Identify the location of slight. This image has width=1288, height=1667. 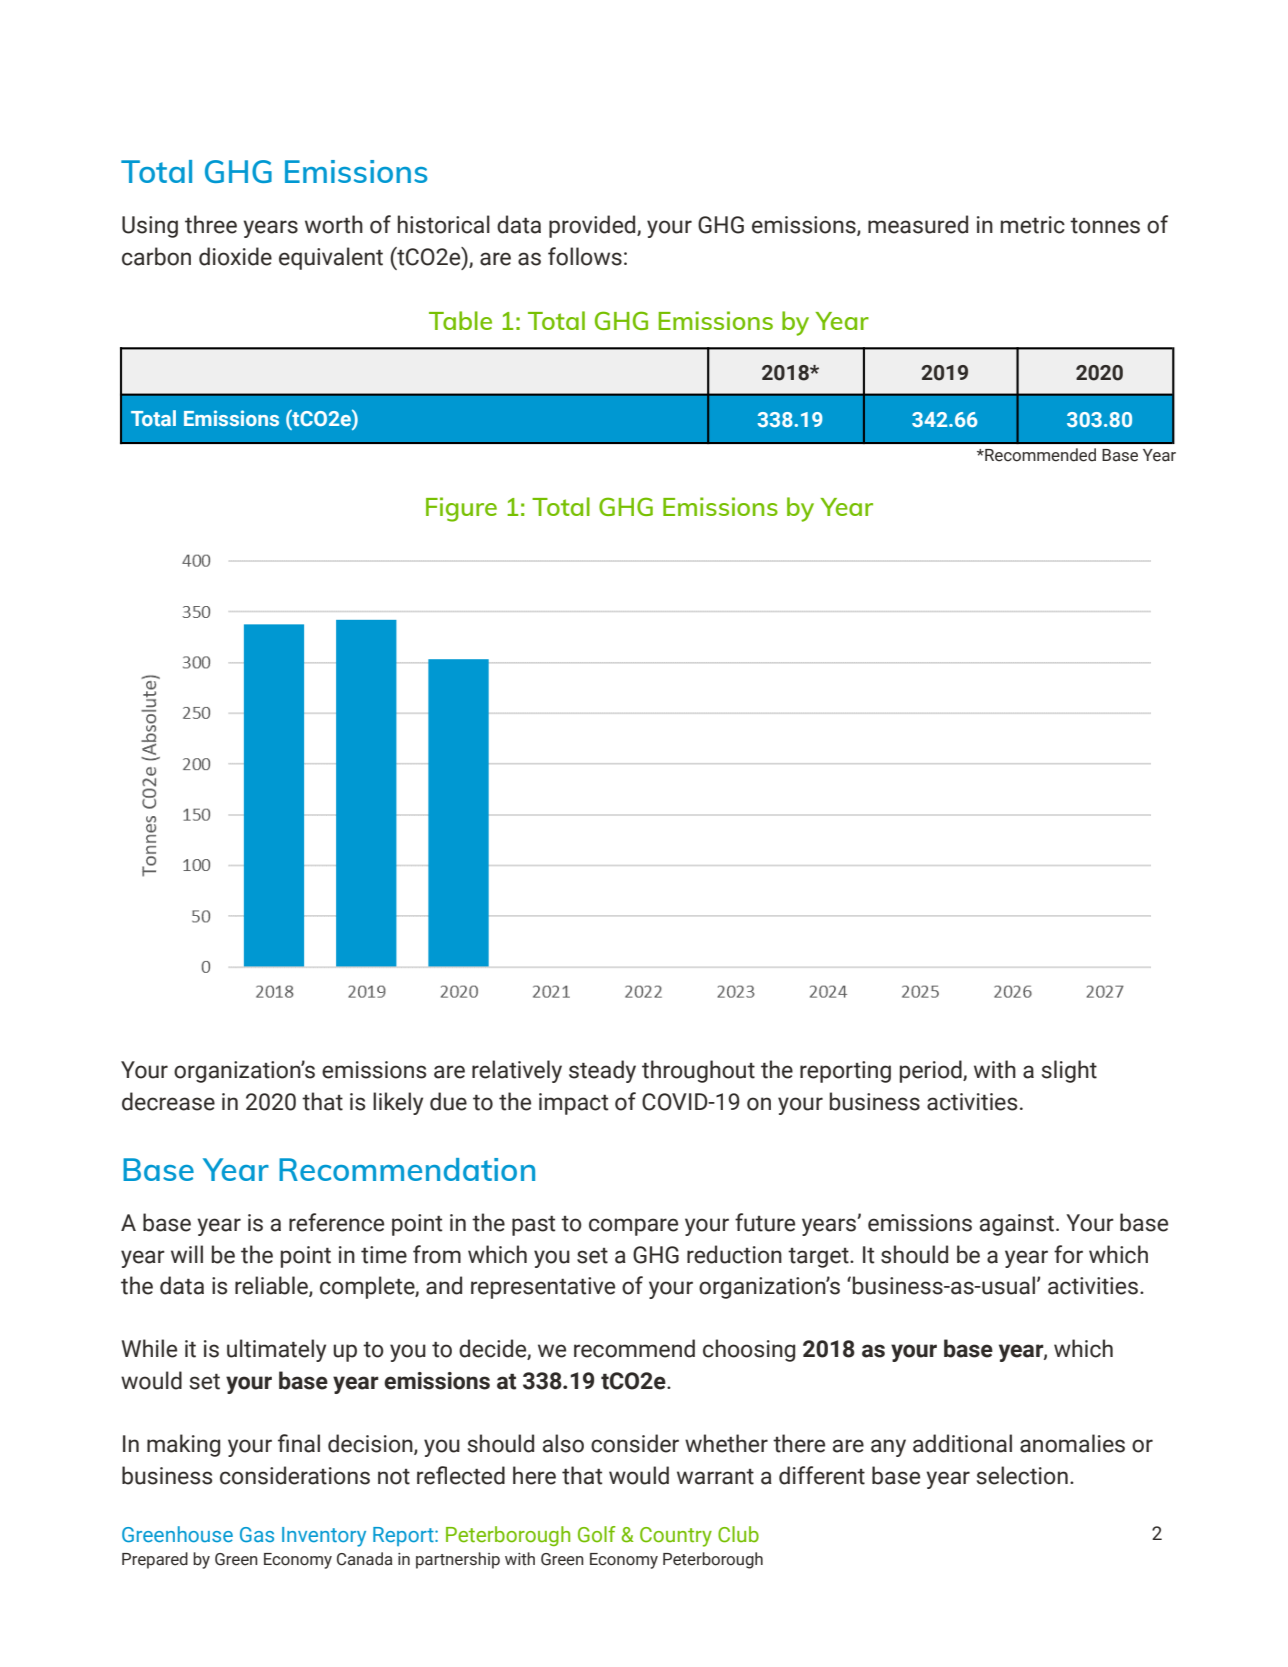
(1069, 1071).
